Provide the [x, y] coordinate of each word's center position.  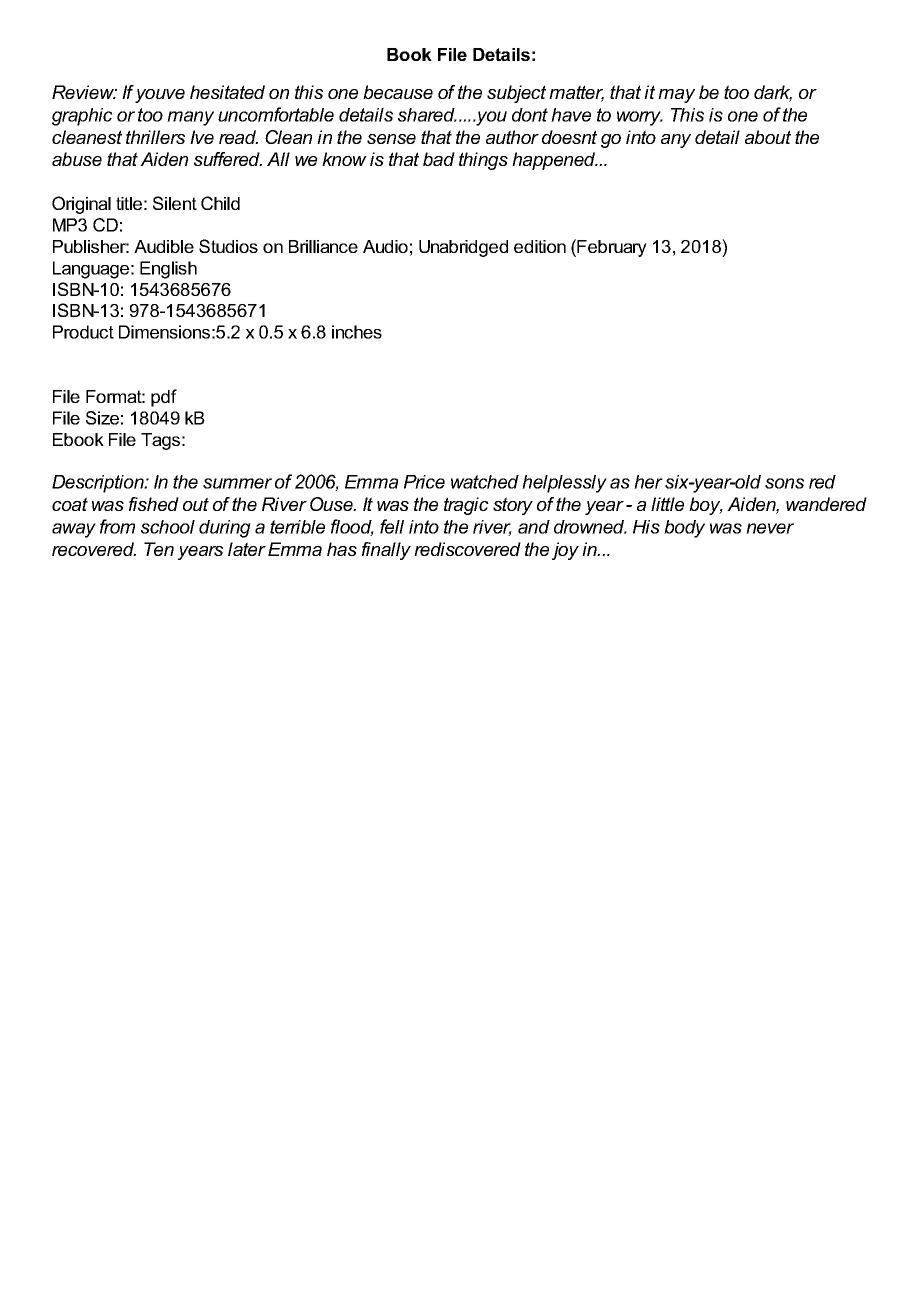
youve [160, 96]
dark [773, 93]
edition [540, 246]
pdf [164, 398]
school [168, 527]
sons [784, 483]
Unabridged [463, 248]
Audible [164, 246]
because [398, 92]
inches [357, 332]
